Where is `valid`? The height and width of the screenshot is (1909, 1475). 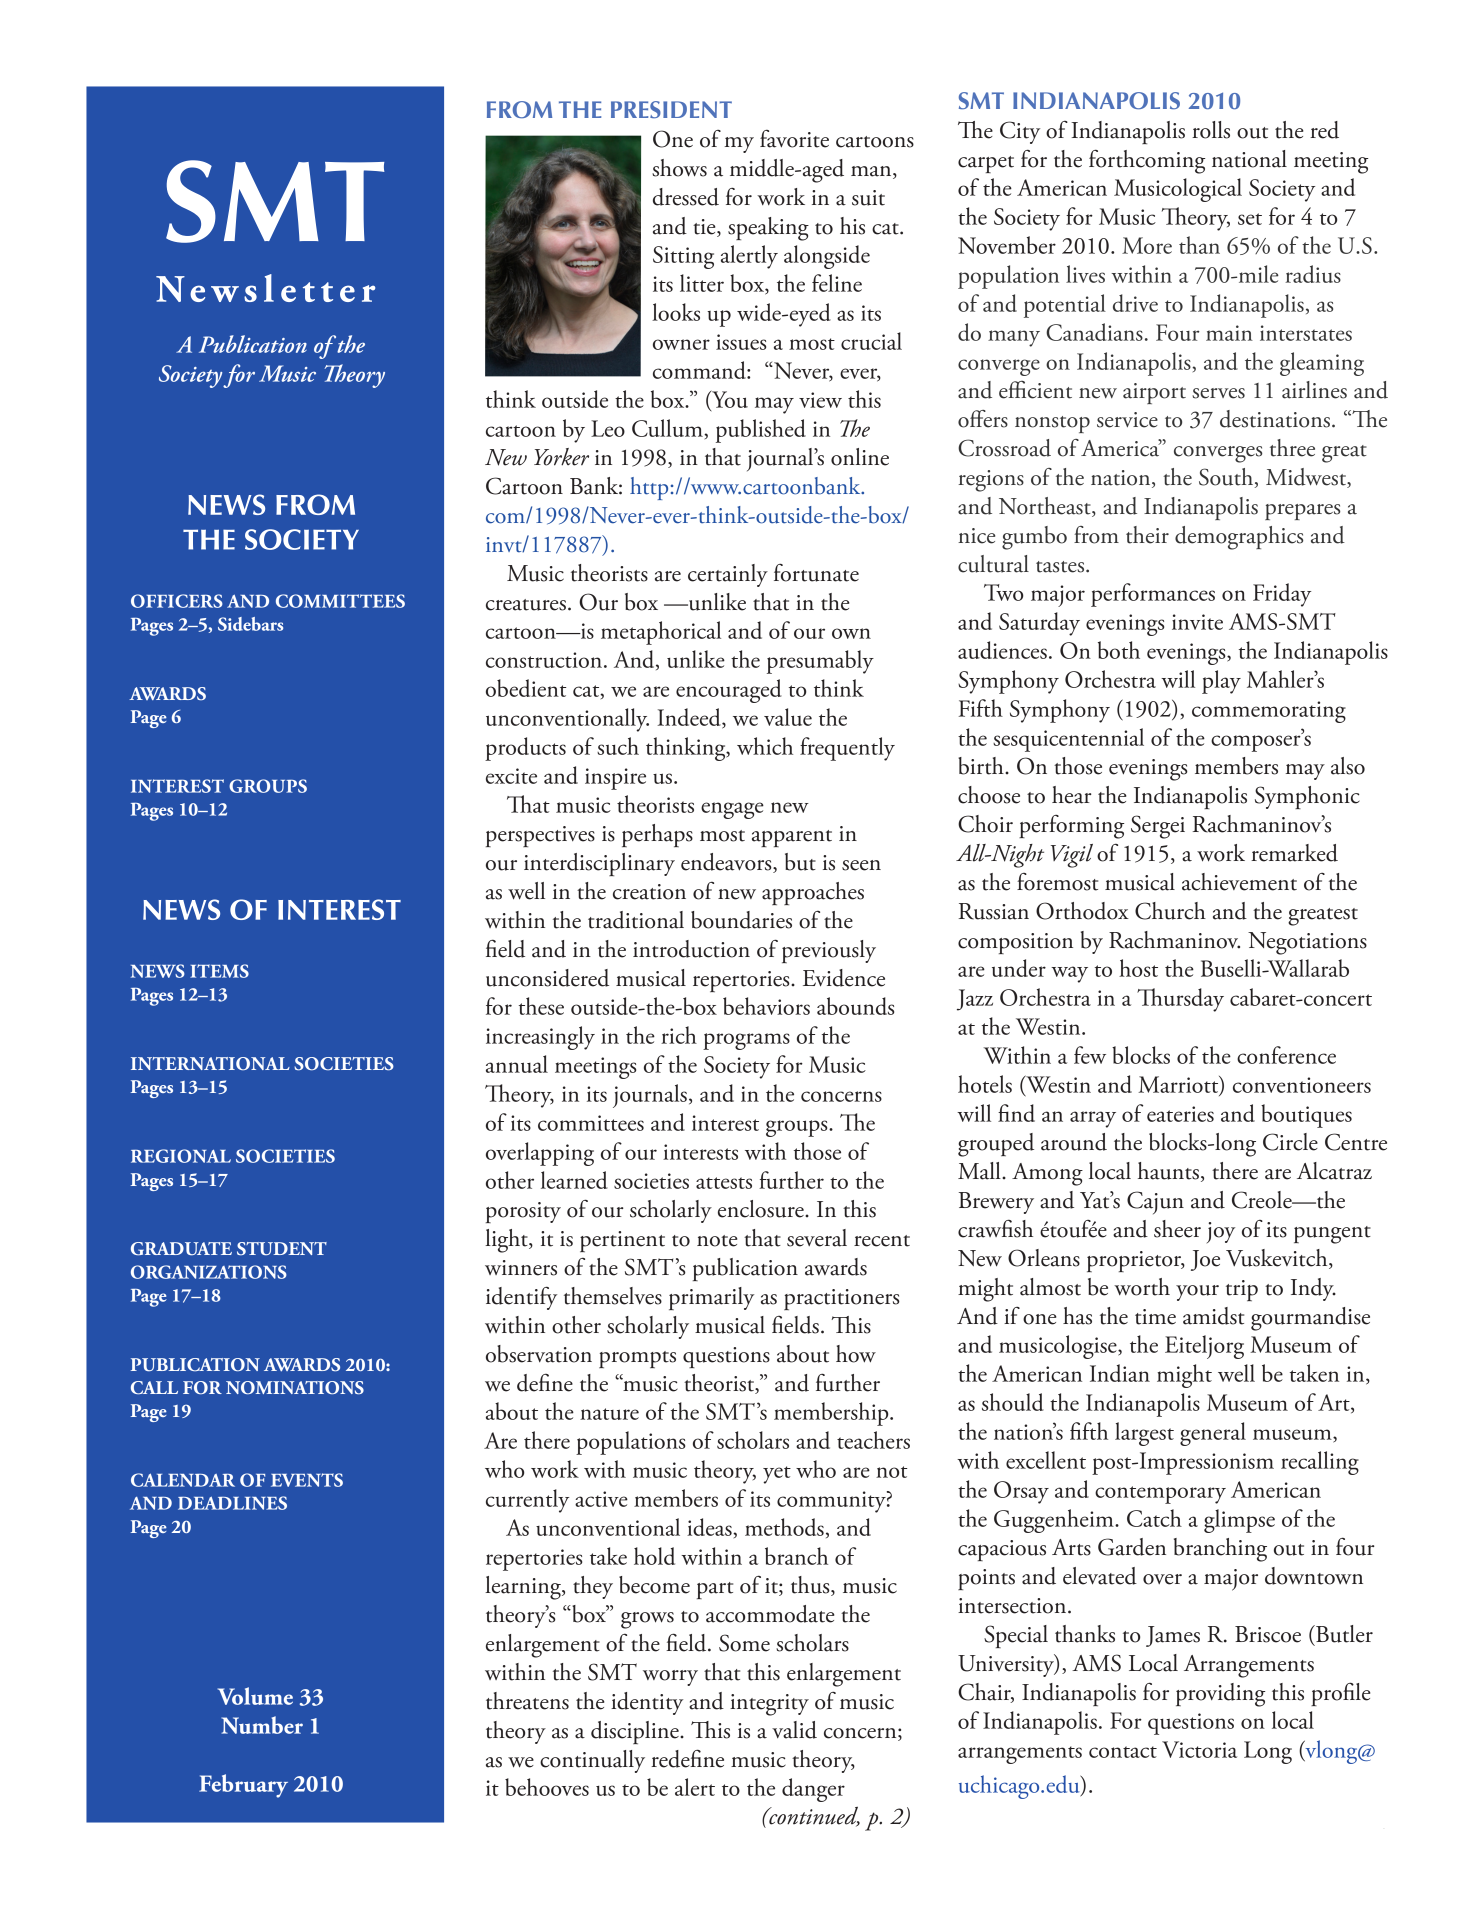 valid is located at coordinates (794, 1730).
